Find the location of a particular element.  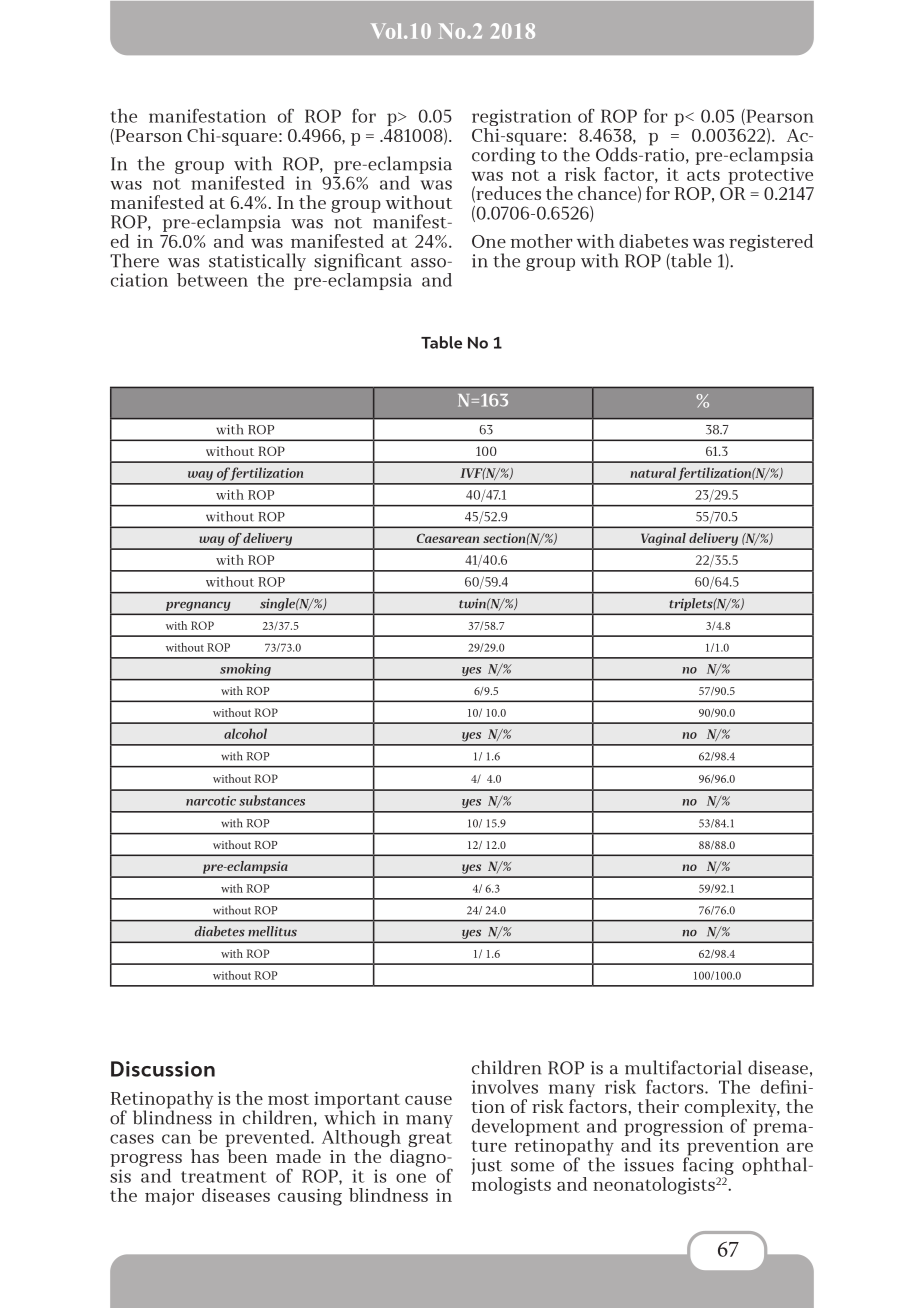

just is located at coordinates (487, 1166).
